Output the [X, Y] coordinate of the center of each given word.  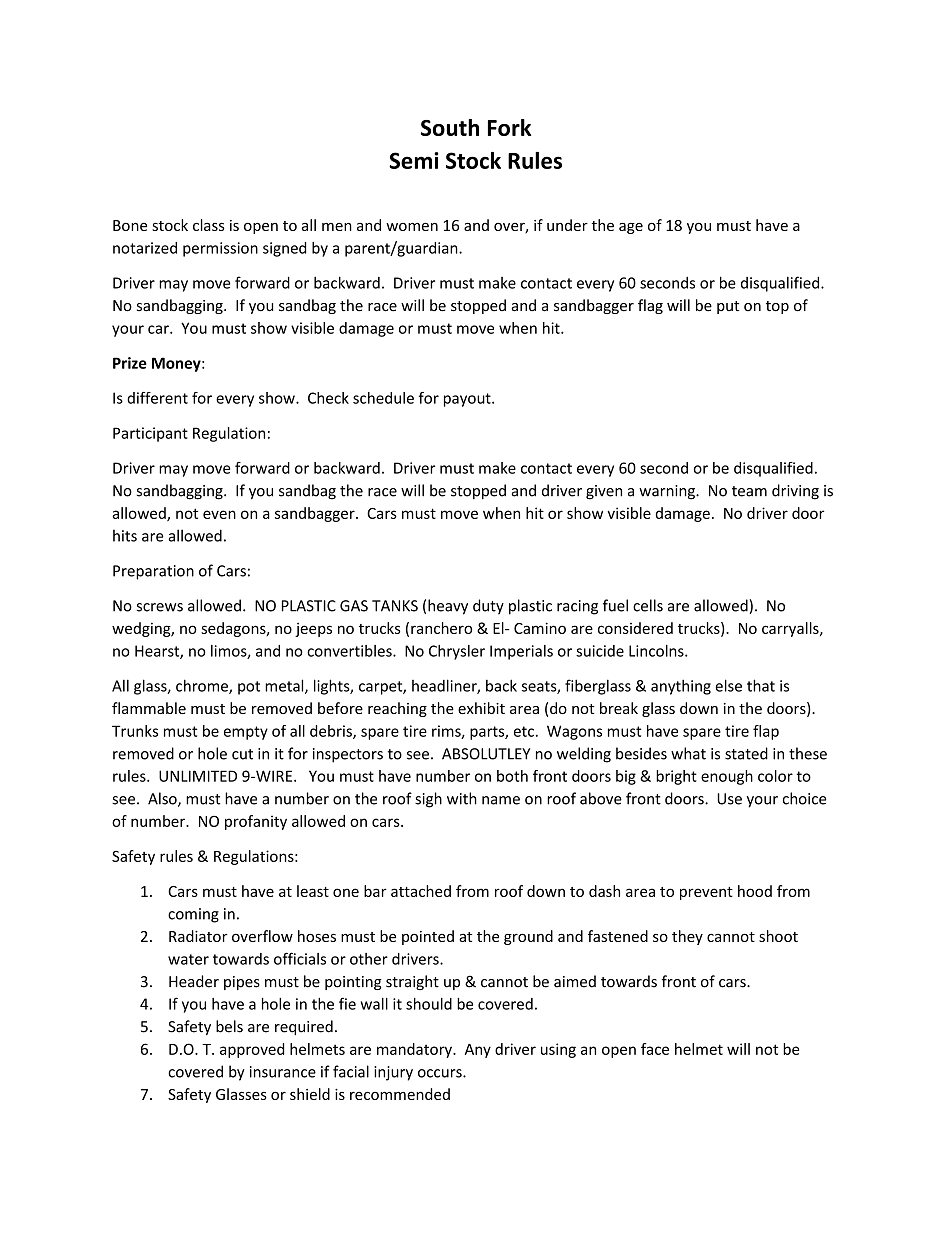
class [208, 225]
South [450, 127]
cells [648, 605]
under [567, 225]
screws [160, 607]
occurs [441, 1073]
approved [252, 1050]
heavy [448, 607]
